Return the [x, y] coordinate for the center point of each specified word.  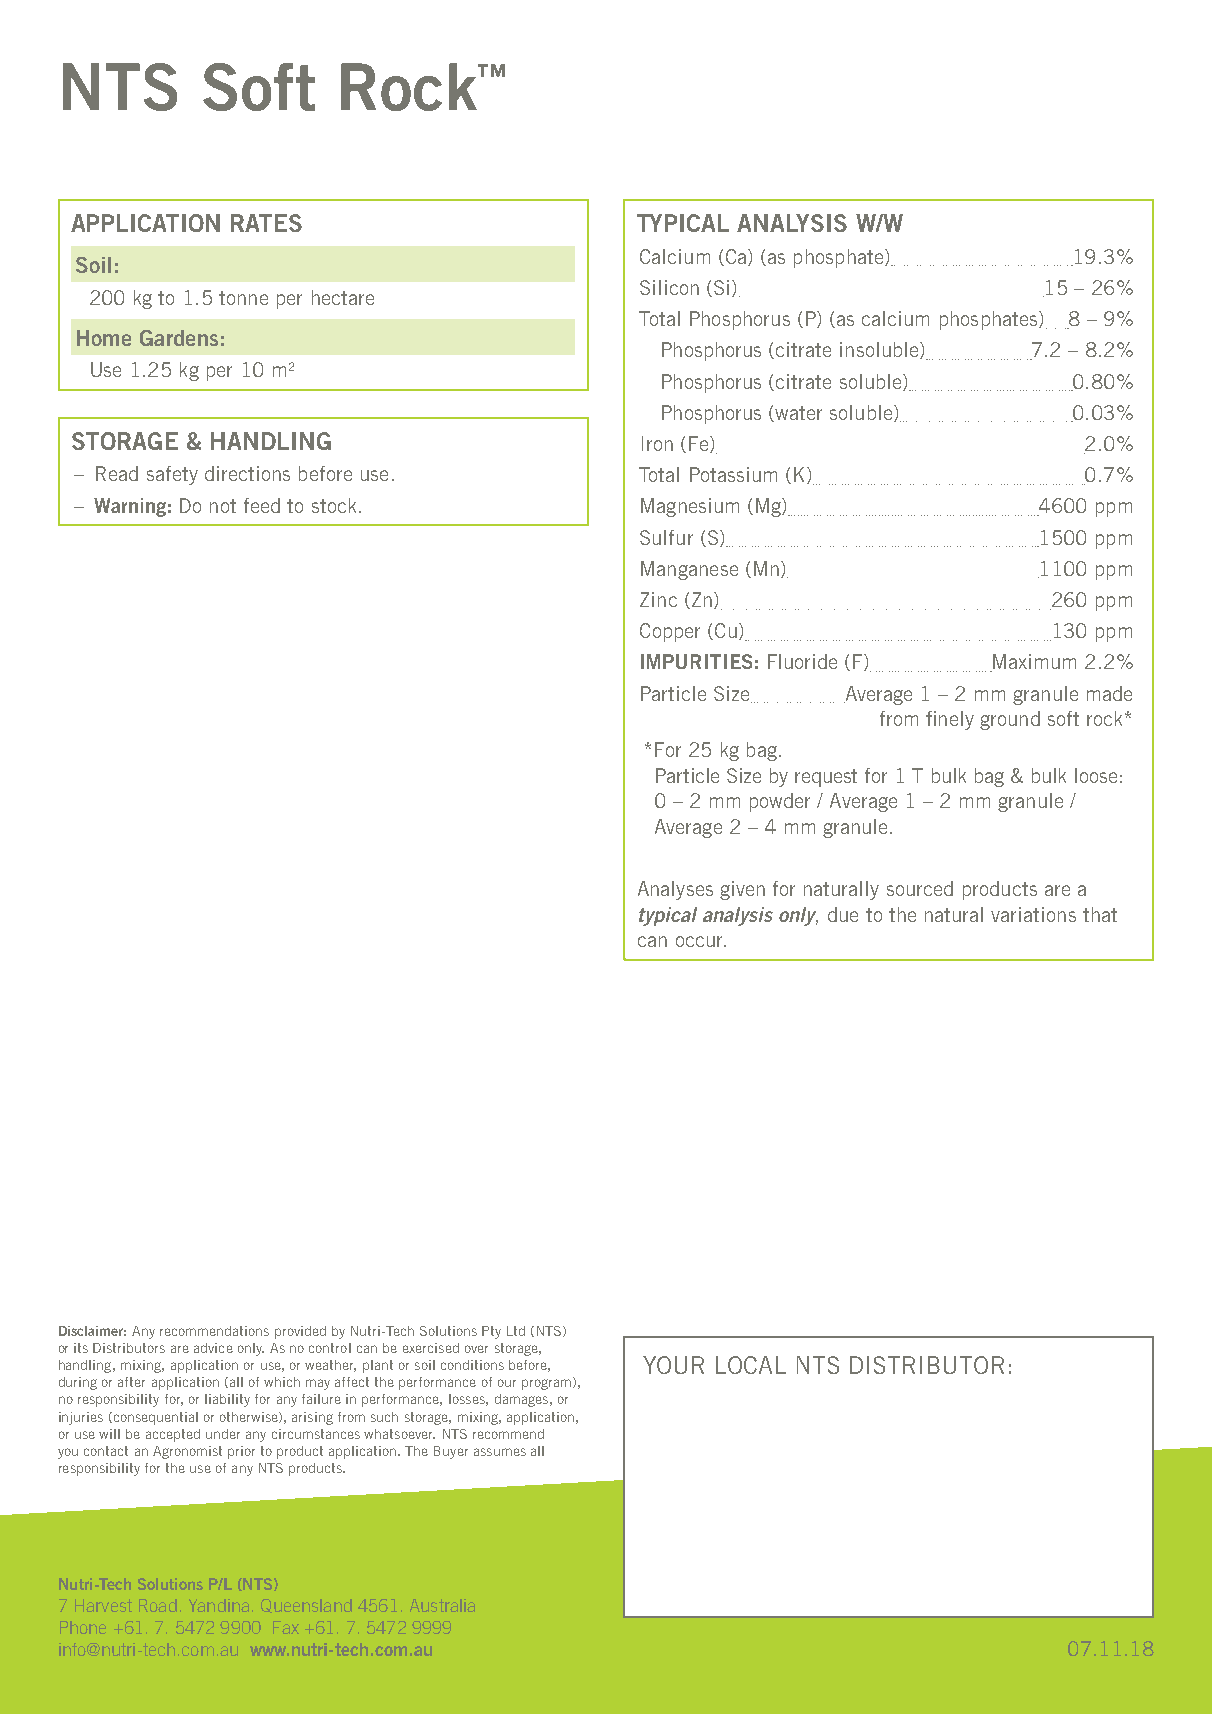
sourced [920, 888]
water [798, 413]
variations [1033, 914]
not [223, 506]
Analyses [675, 890]
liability [227, 1400]
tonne [243, 298]
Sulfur [666, 537]
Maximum [1033, 663]
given [742, 890]
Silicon [669, 287]
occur [700, 941]
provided [300, 1332]
